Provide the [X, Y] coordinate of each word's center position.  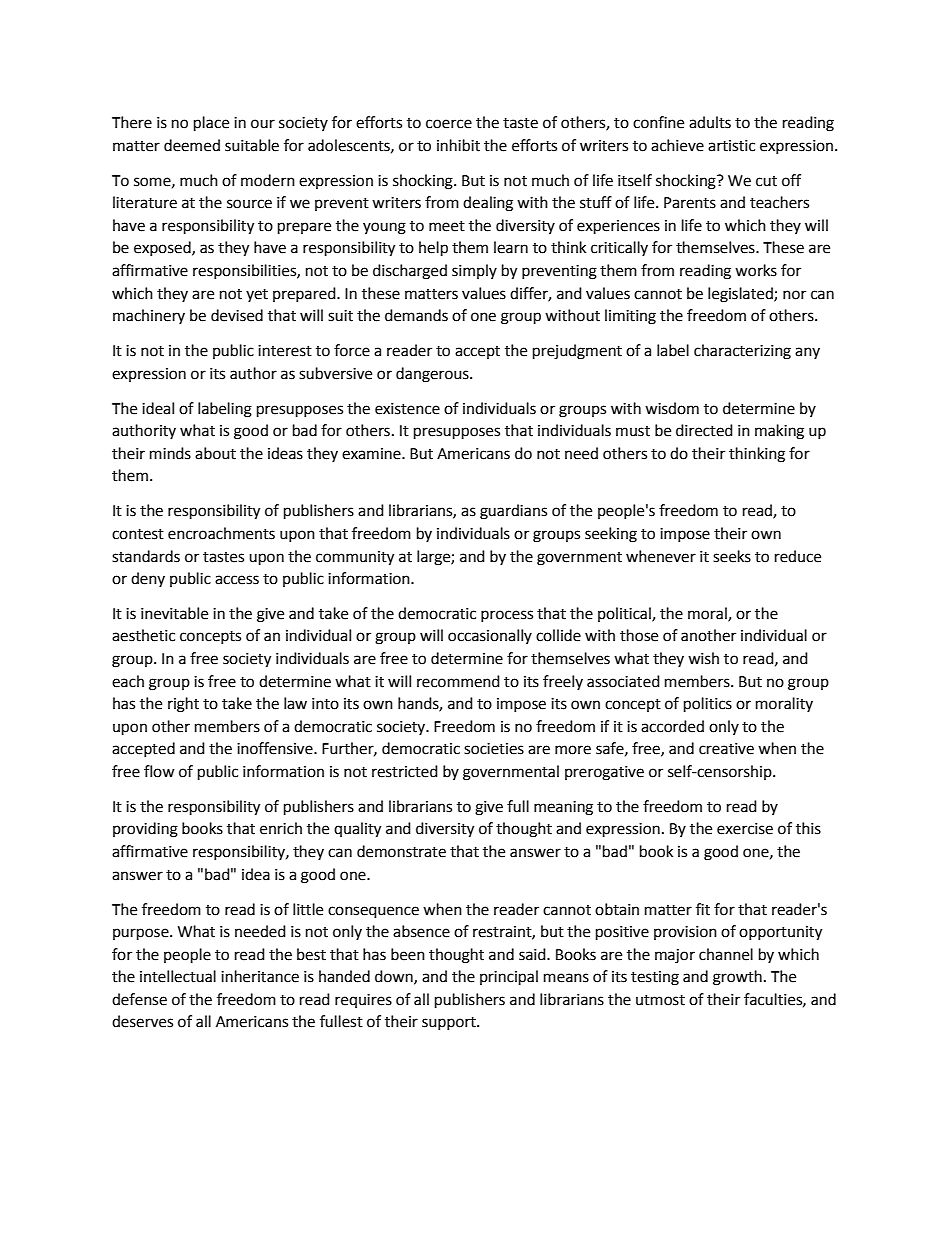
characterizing [742, 352]
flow [159, 771]
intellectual [178, 976]
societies [494, 749]
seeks [732, 556]
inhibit [458, 145]
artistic [731, 146]
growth [737, 978]
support [450, 1023]
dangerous [433, 375]
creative [726, 749]
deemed [192, 145]
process [507, 616]
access [237, 580]
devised [237, 315]
